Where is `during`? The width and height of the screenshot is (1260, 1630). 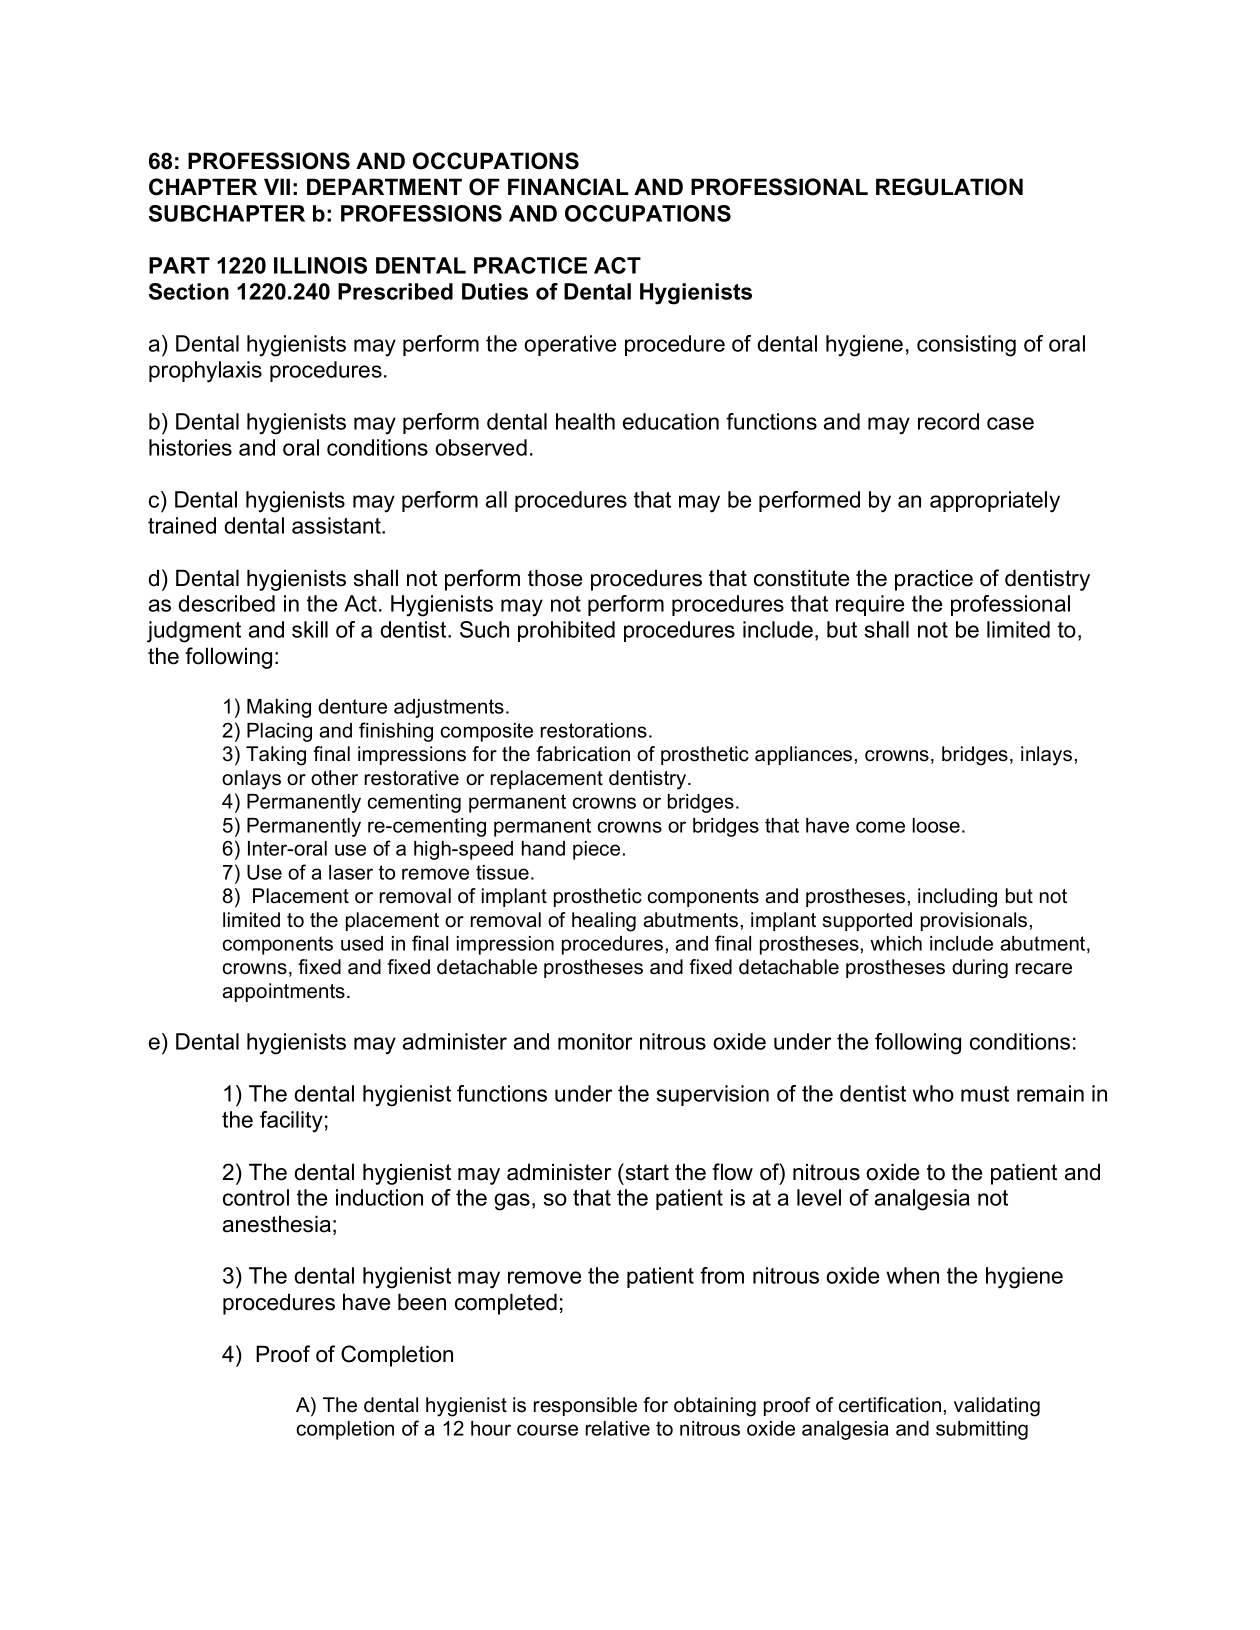
during is located at coordinates (980, 969).
